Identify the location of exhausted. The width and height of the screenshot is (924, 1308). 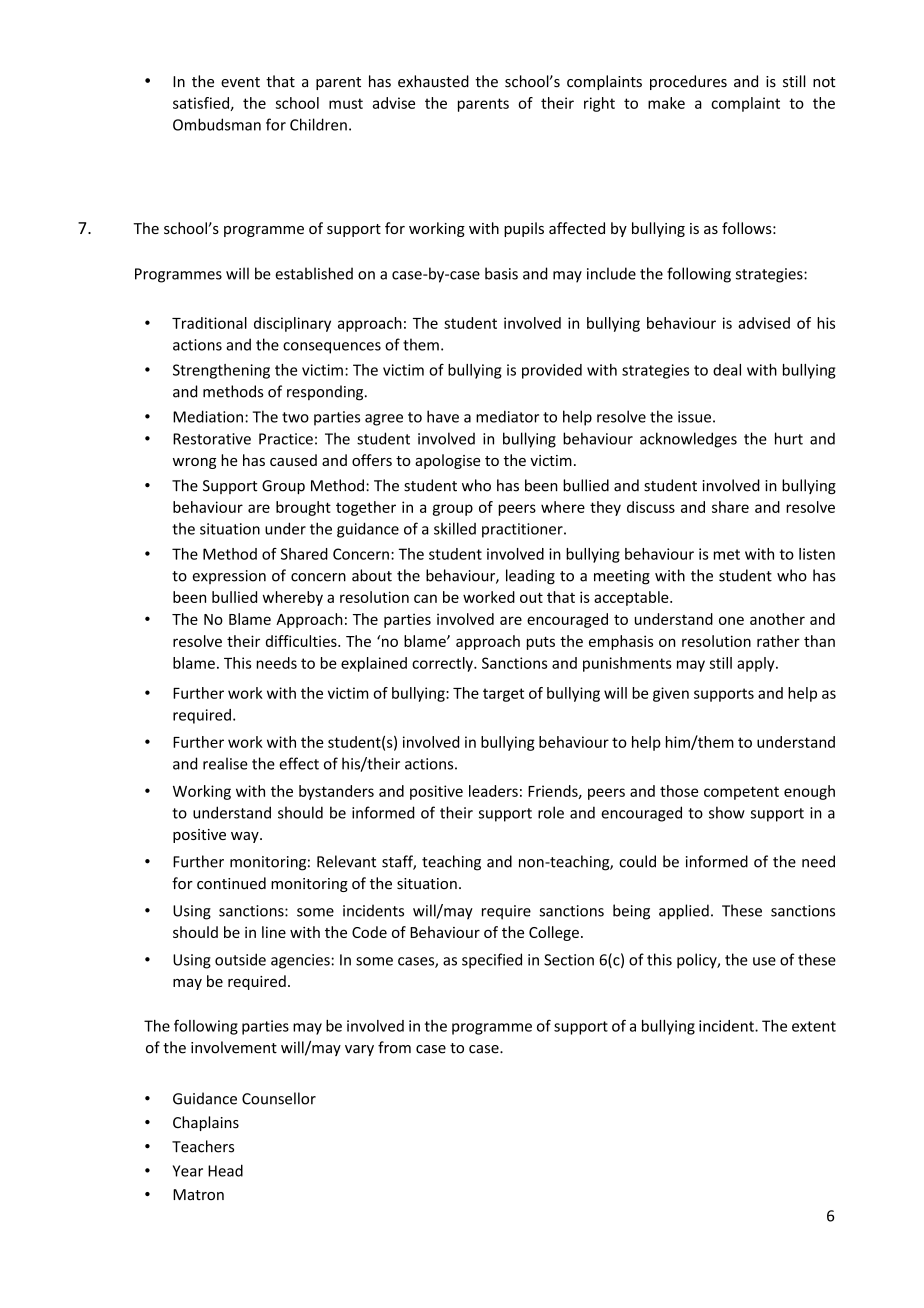
(433, 81).
